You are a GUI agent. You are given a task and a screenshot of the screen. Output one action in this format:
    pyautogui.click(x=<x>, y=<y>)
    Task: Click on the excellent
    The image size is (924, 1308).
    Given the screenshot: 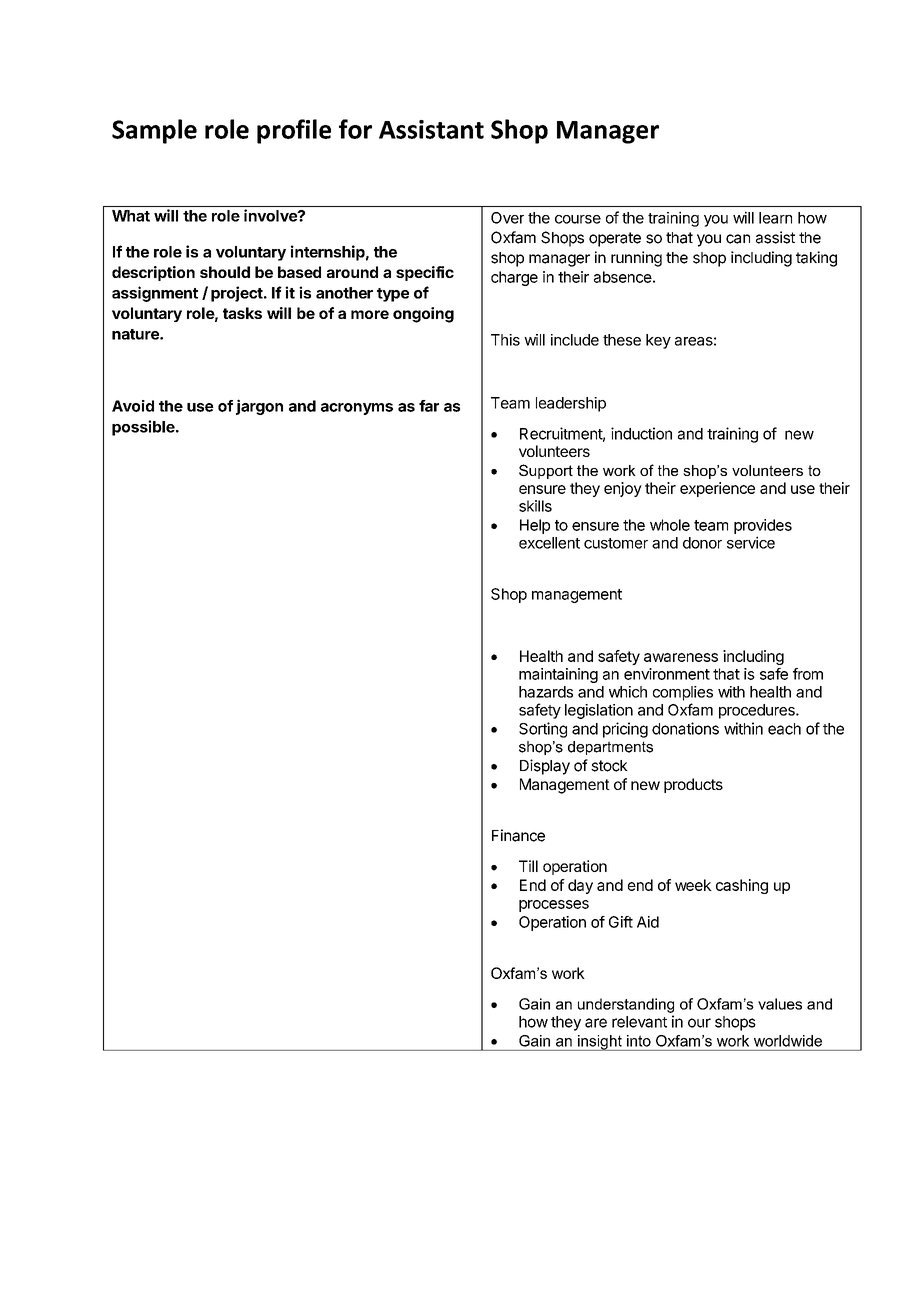 What is the action you would take?
    pyautogui.click(x=549, y=543)
